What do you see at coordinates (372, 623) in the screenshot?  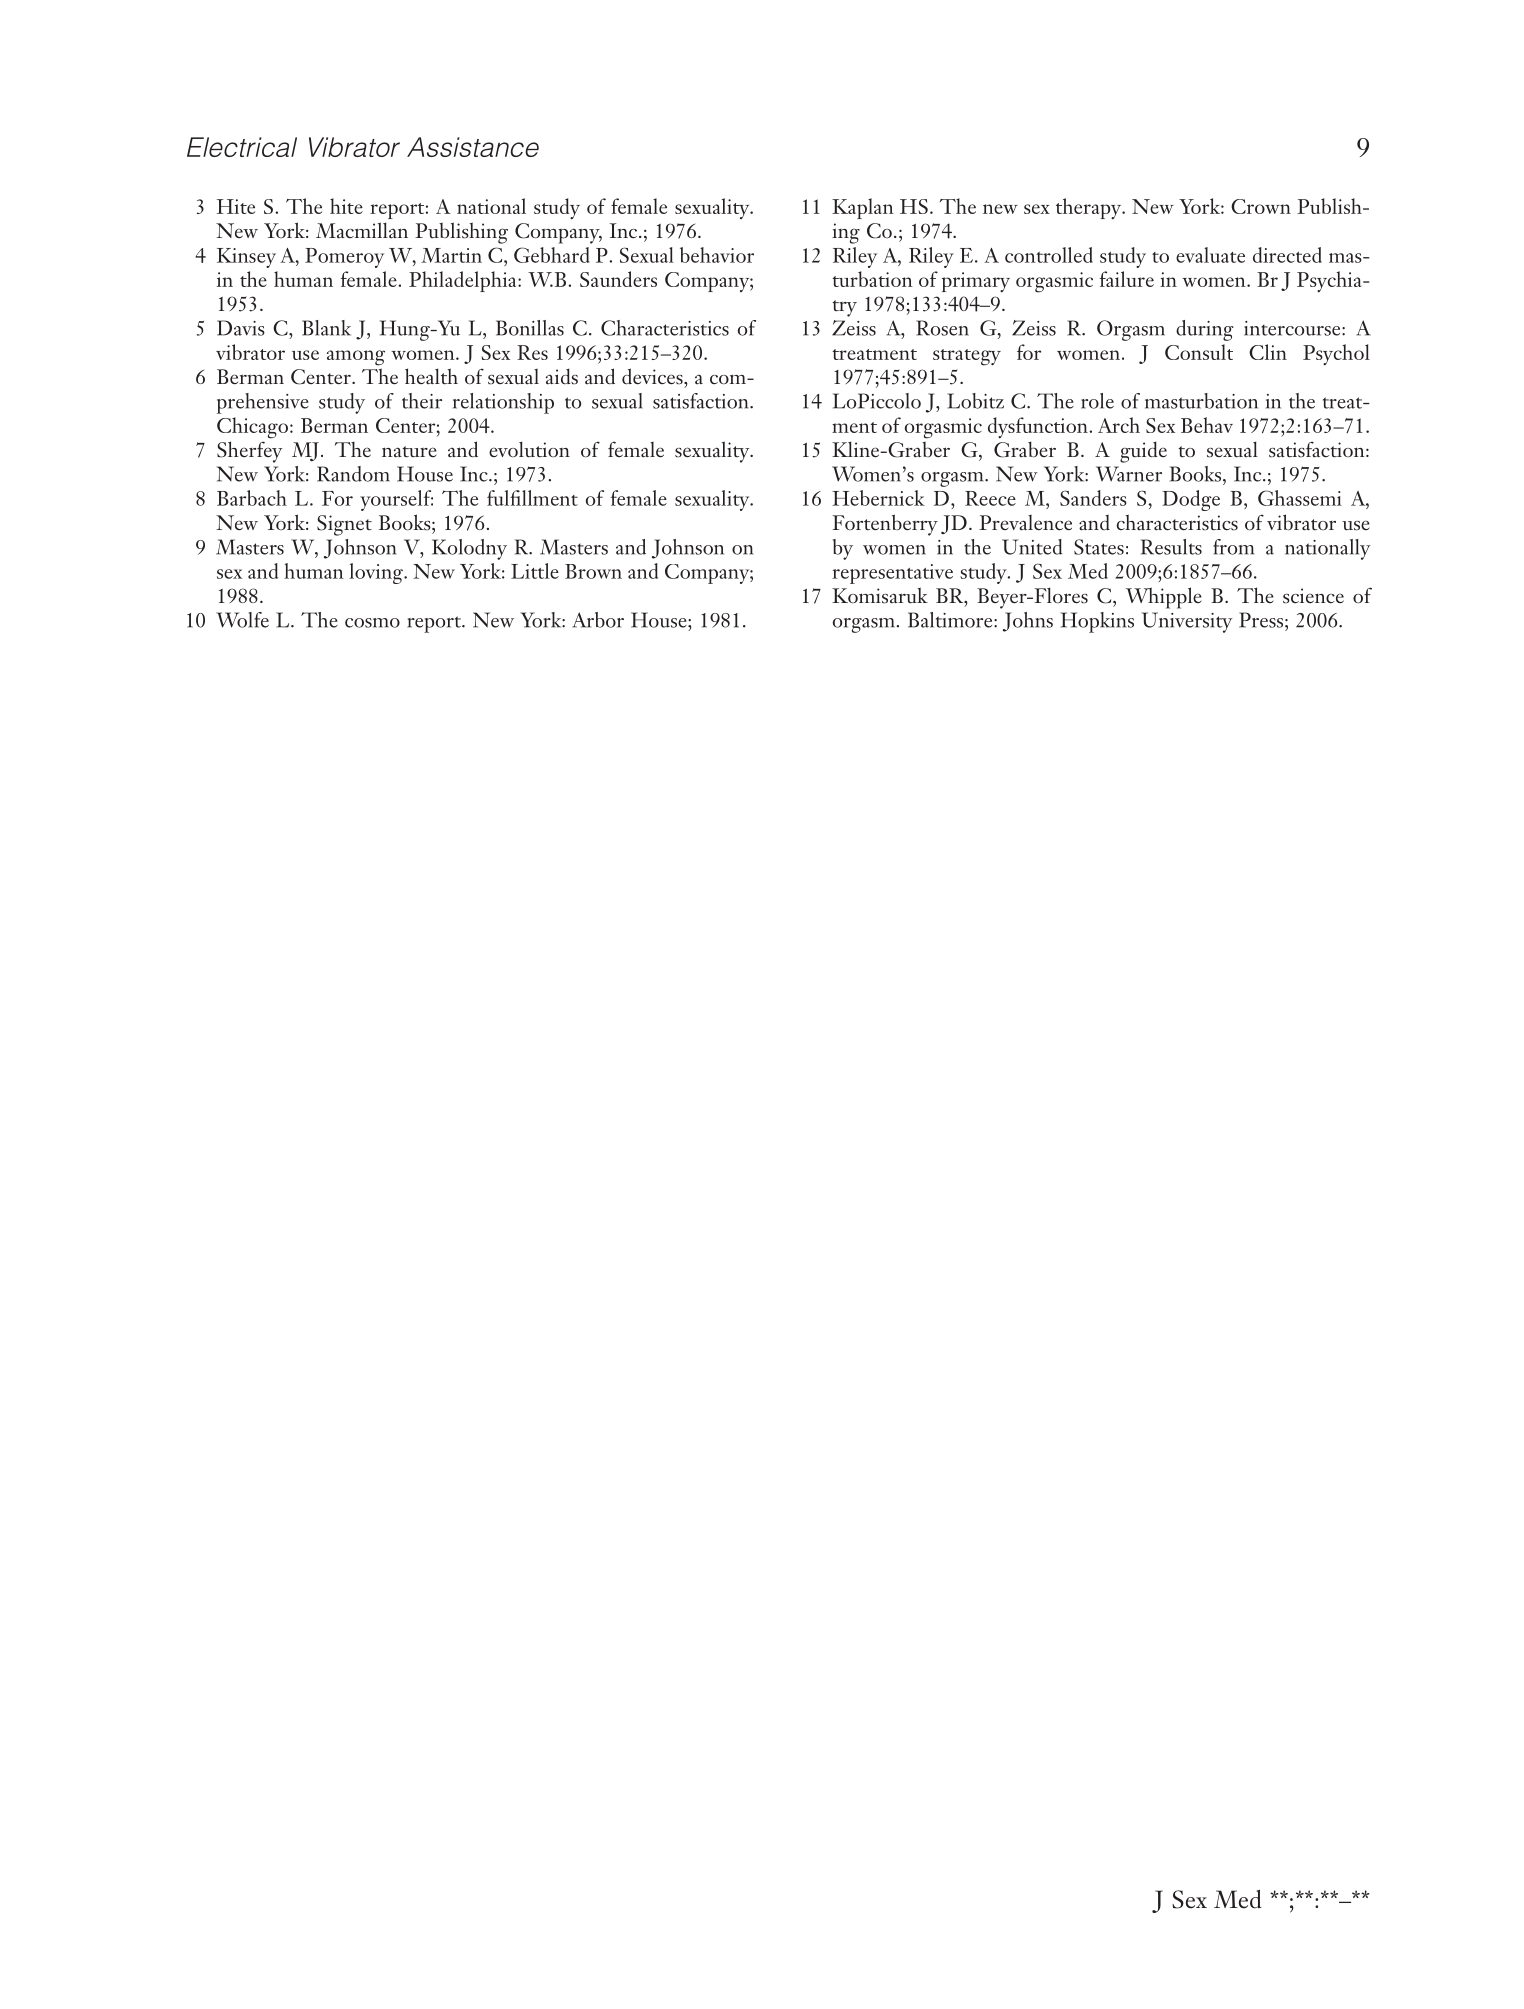 I see `cosmo` at bounding box center [372, 623].
